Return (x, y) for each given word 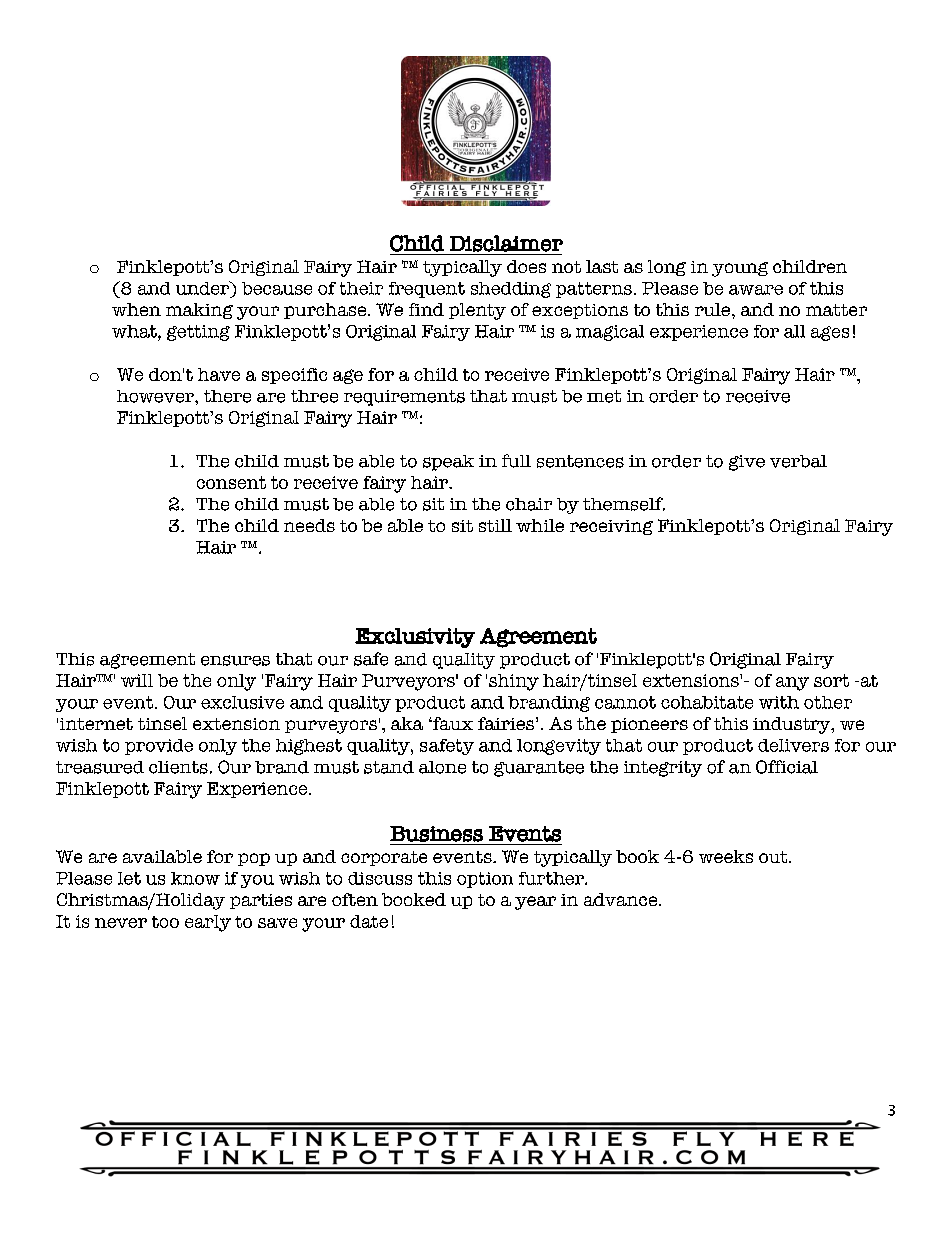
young (740, 269)
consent (231, 482)
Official (787, 767)
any (792, 684)
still (495, 525)
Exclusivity (415, 638)
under (204, 288)
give (747, 463)
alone (442, 767)
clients (178, 767)
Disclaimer (506, 243)
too (165, 922)
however (156, 396)
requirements (404, 398)
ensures (235, 660)
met (604, 396)
